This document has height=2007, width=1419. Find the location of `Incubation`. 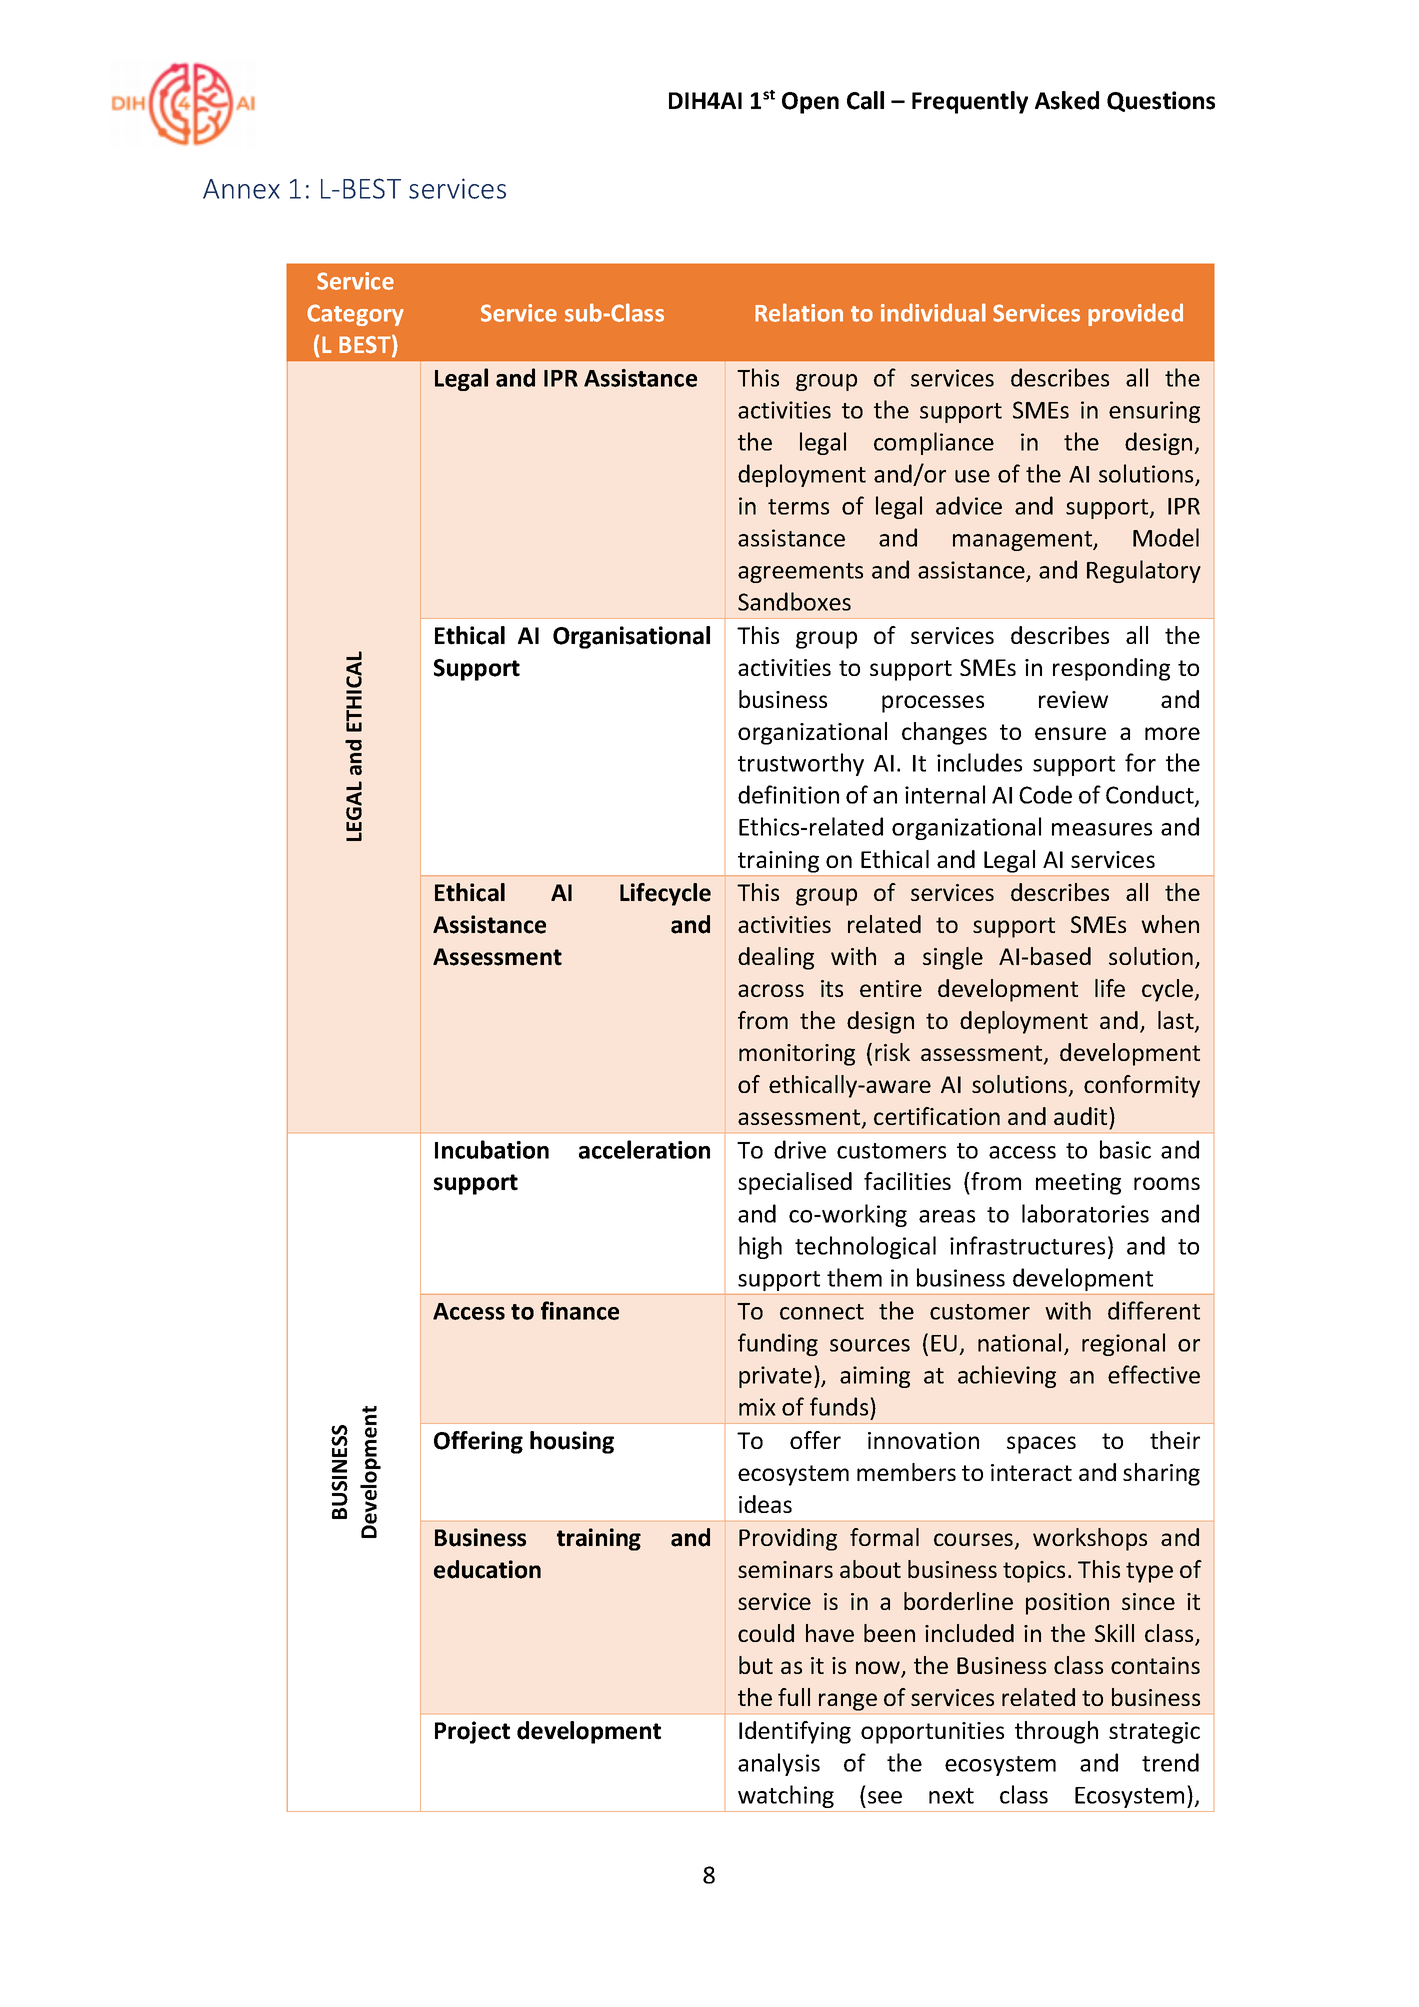

Incubation is located at coordinates (492, 1149).
